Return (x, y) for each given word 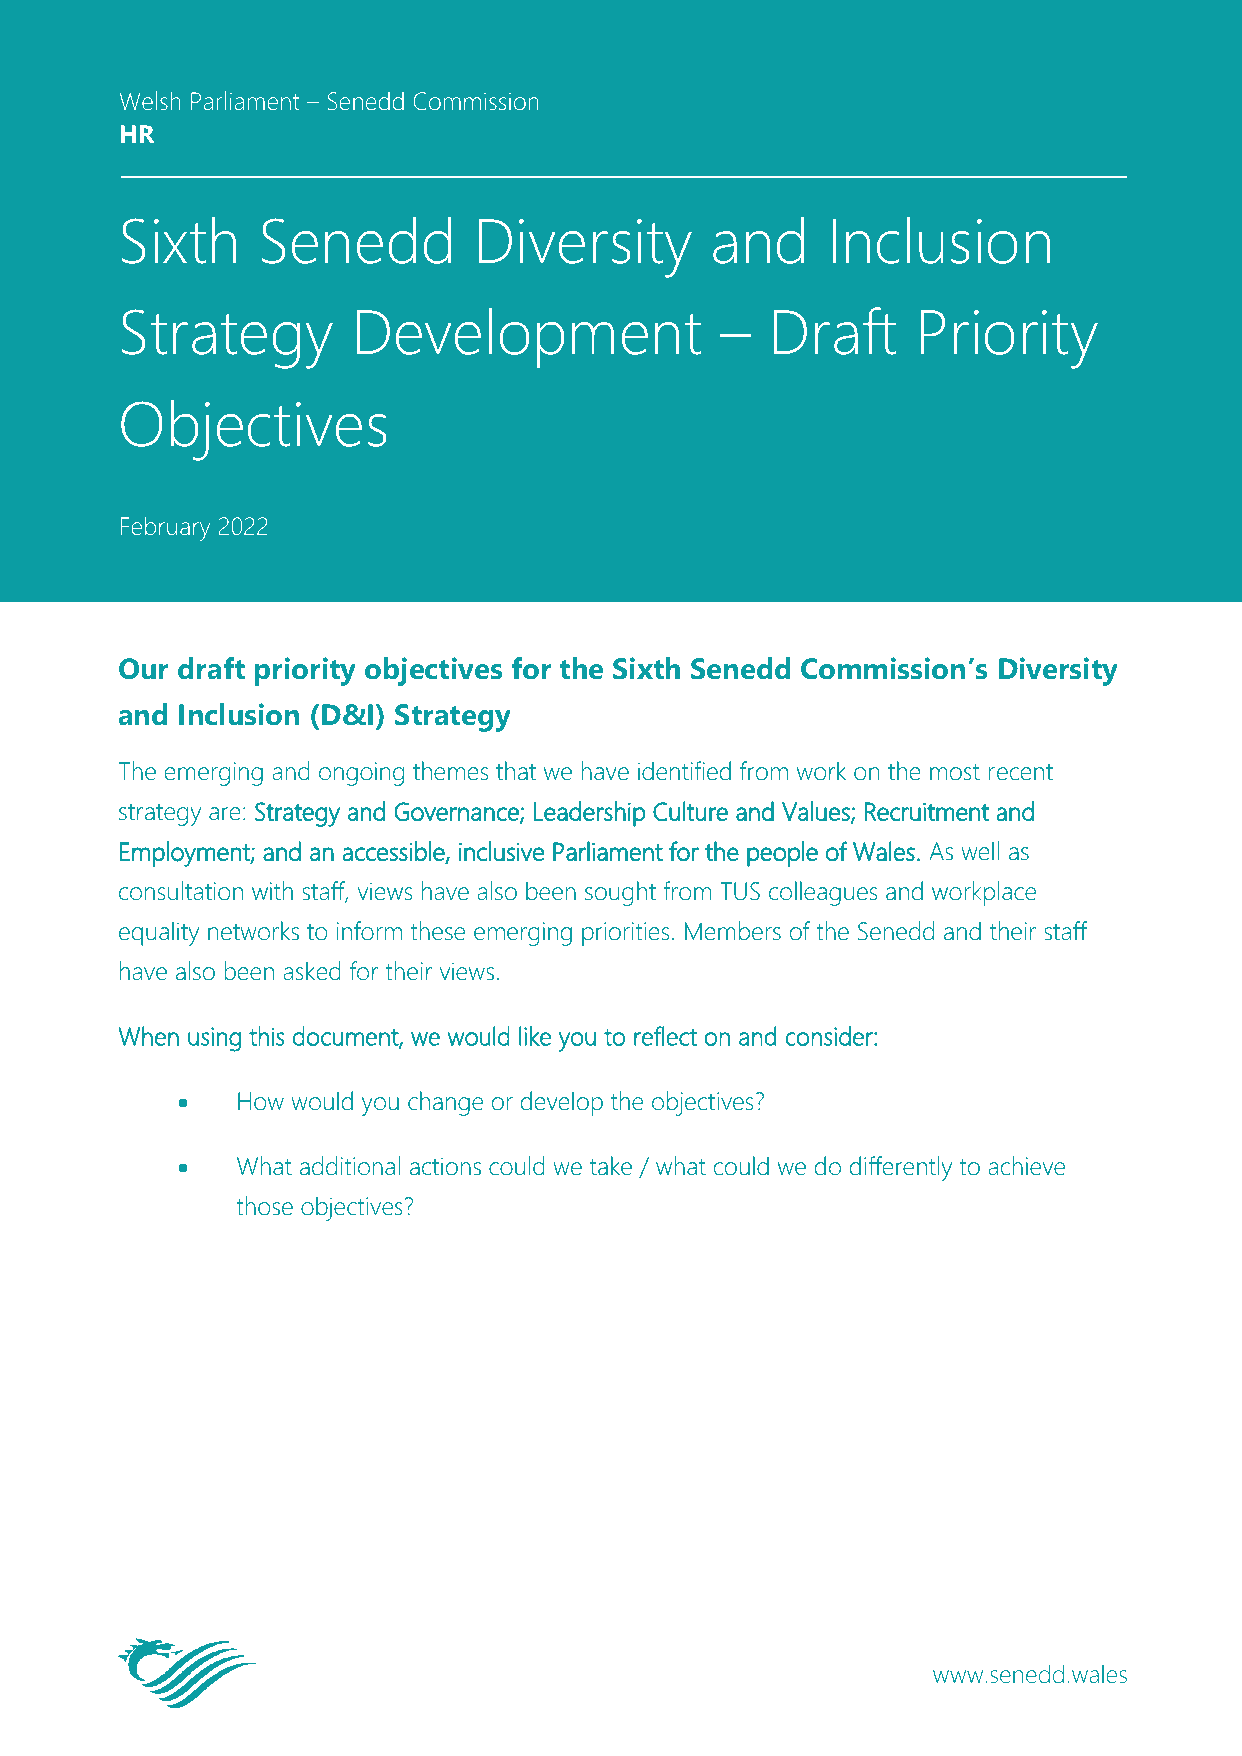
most (955, 772)
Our (144, 669)
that (516, 771)
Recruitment (927, 811)
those (264, 1206)
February (165, 528)
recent (1020, 772)
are (225, 814)
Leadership (589, 814)
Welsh (150, 100)
